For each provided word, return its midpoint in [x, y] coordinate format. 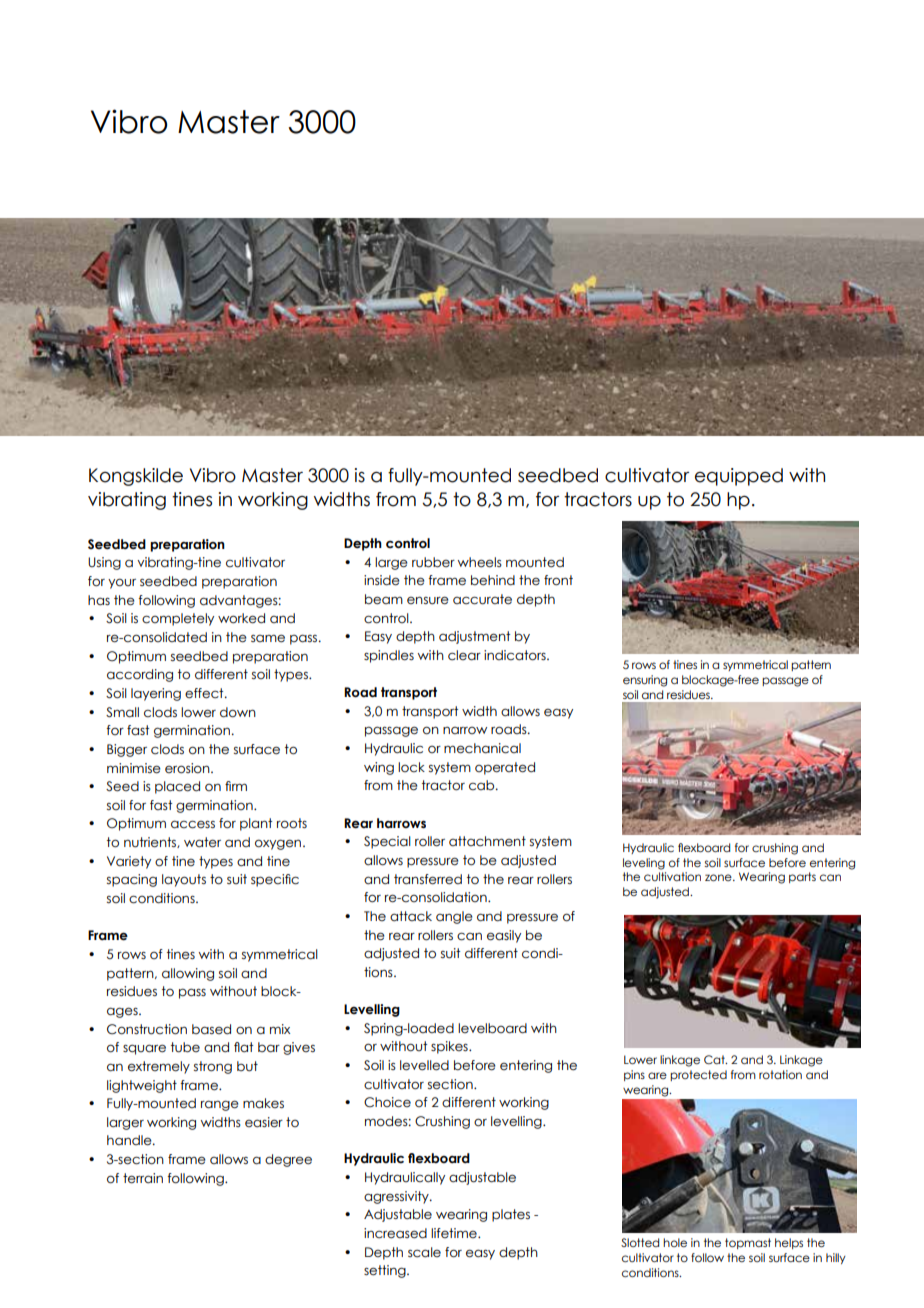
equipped [739, 477]
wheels [480, 562]
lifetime [455, 1233]
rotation [780, 1074]
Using [104, 563]
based [211, 1029]
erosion [188, 768]
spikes [450, 1047]
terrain [143, 1178]
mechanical [482, 748]
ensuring [645, 681]
